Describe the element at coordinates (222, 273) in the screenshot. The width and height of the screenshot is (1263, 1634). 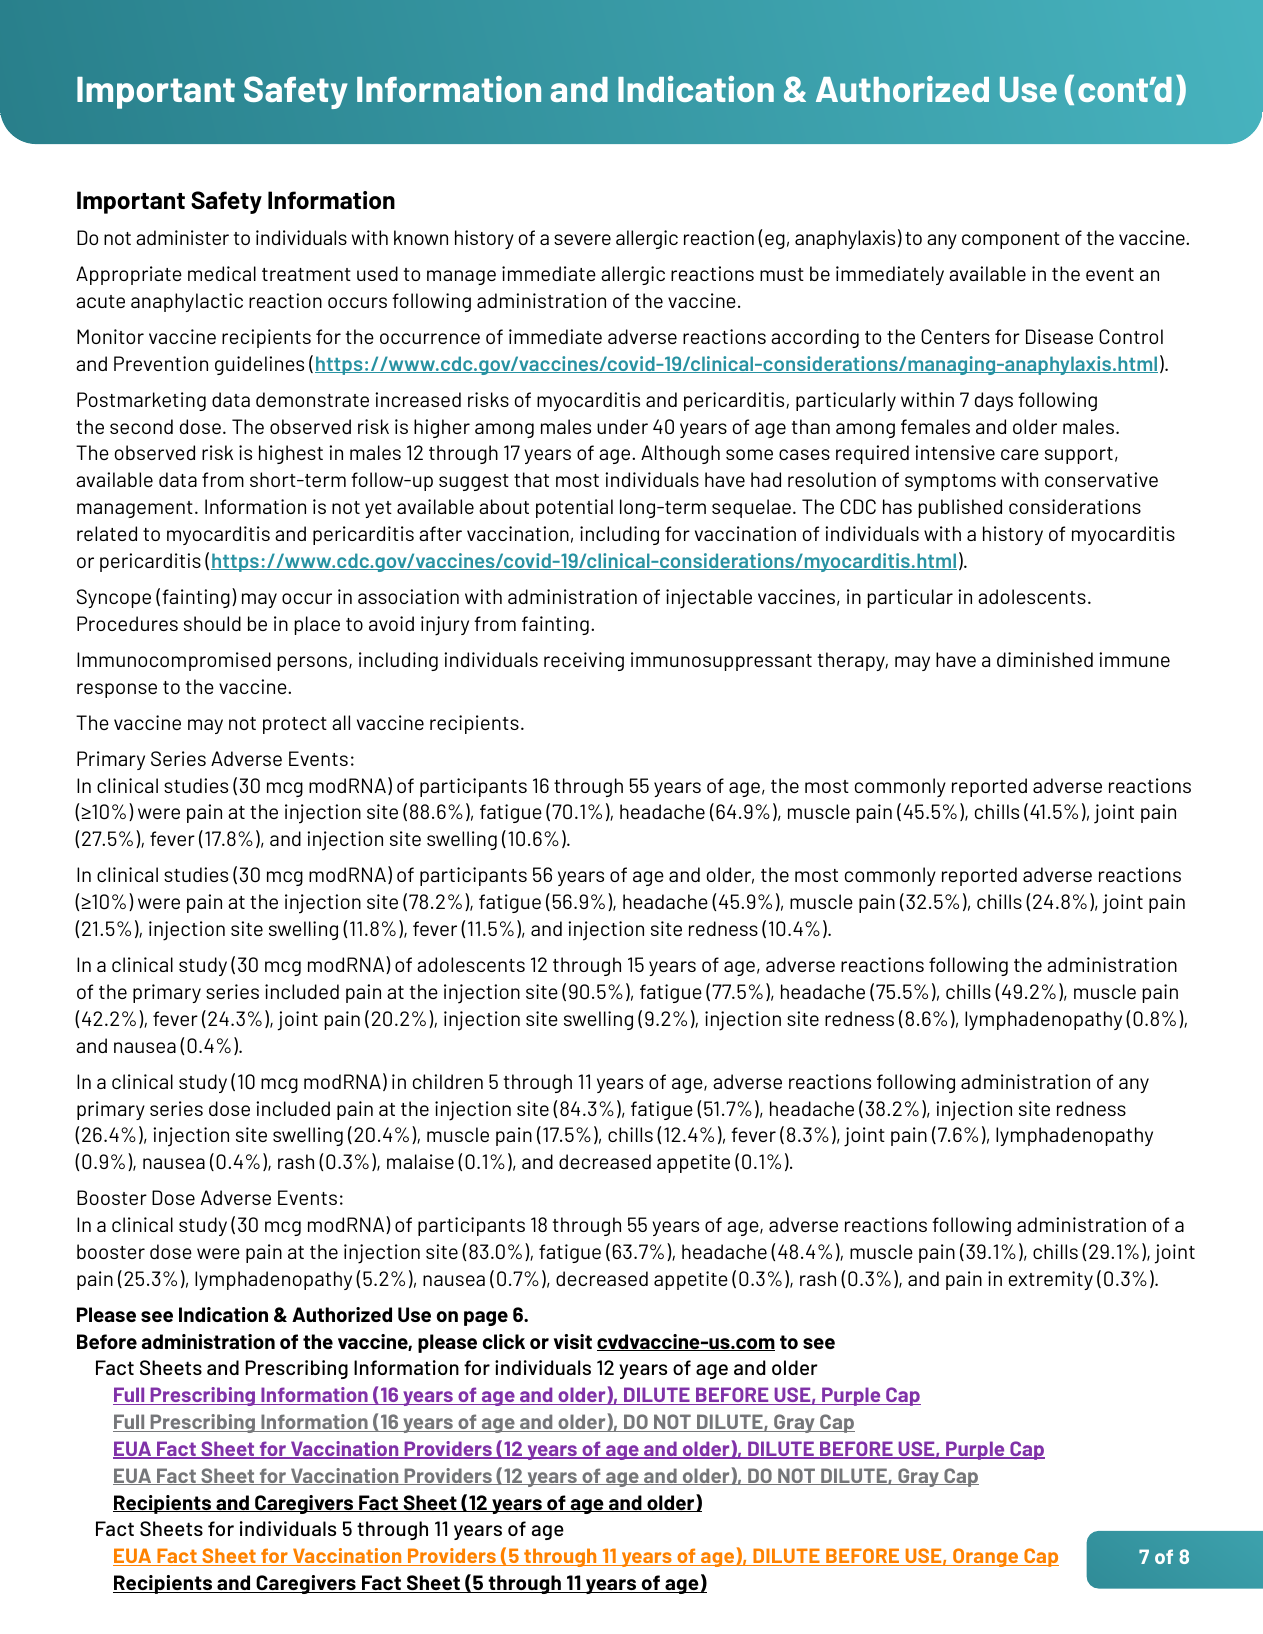
I see `medical` at that location.
